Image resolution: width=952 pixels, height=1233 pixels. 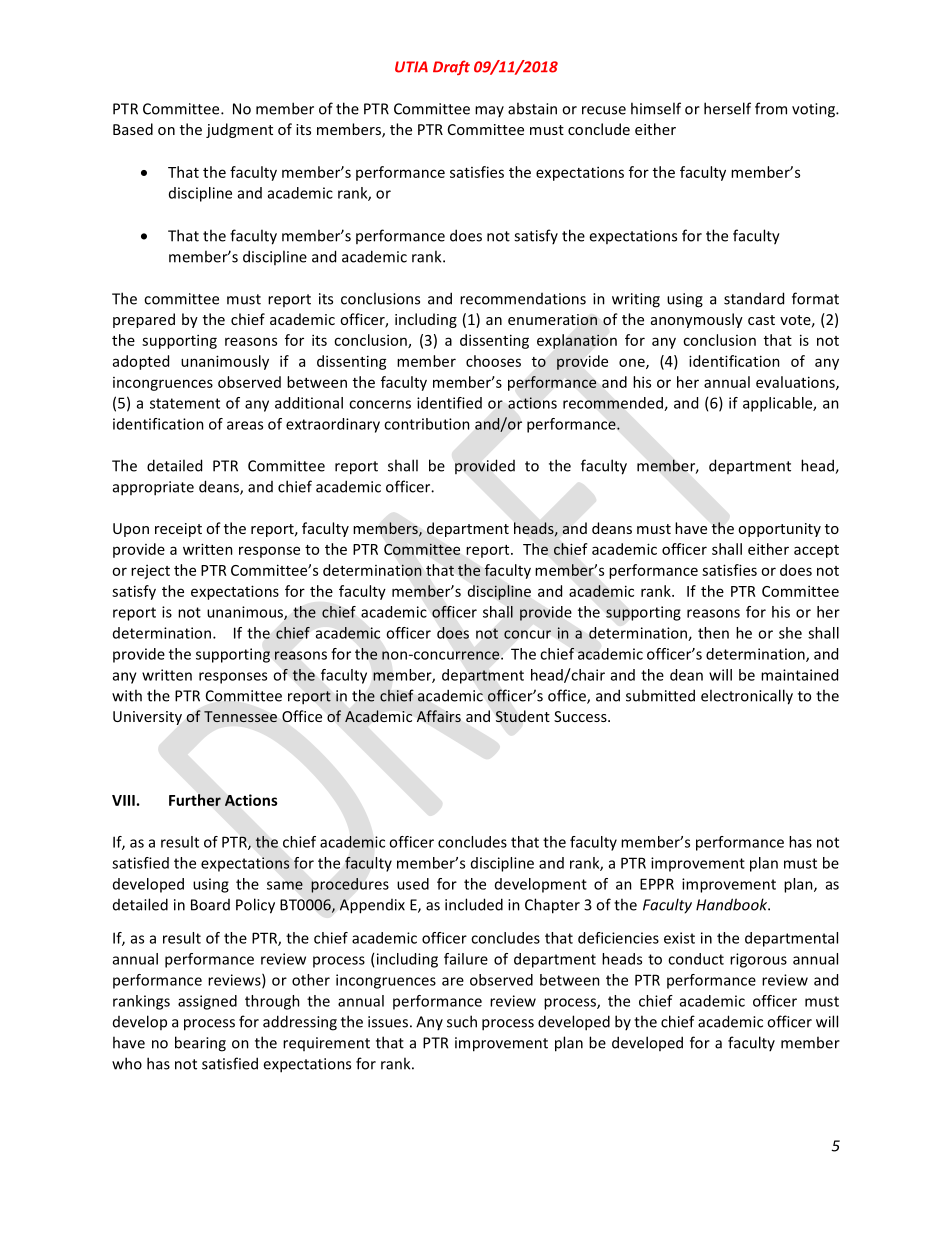 What do you see at coordinates (489, 111) in the image?
I see `may` at bounding box center [489, 111].
